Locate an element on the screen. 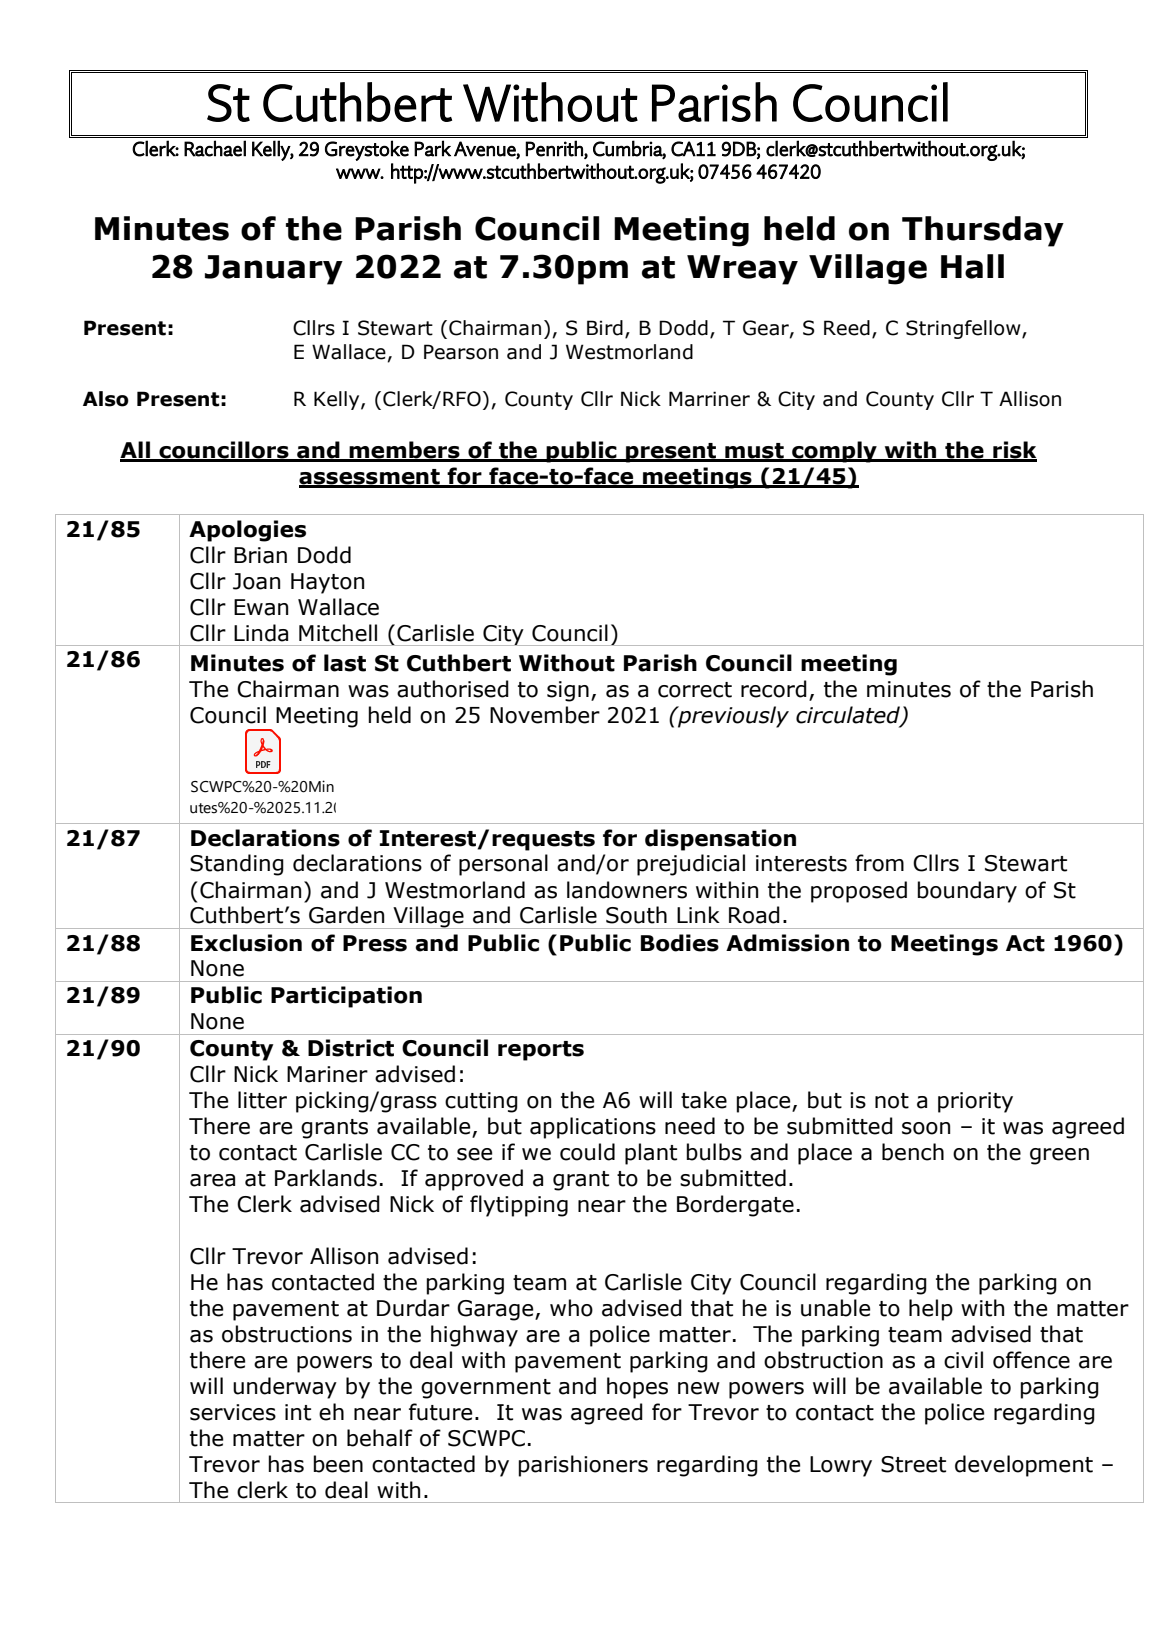 This screenshot has width=1157, height=1635. personal is located at coordinates (503, 865).
